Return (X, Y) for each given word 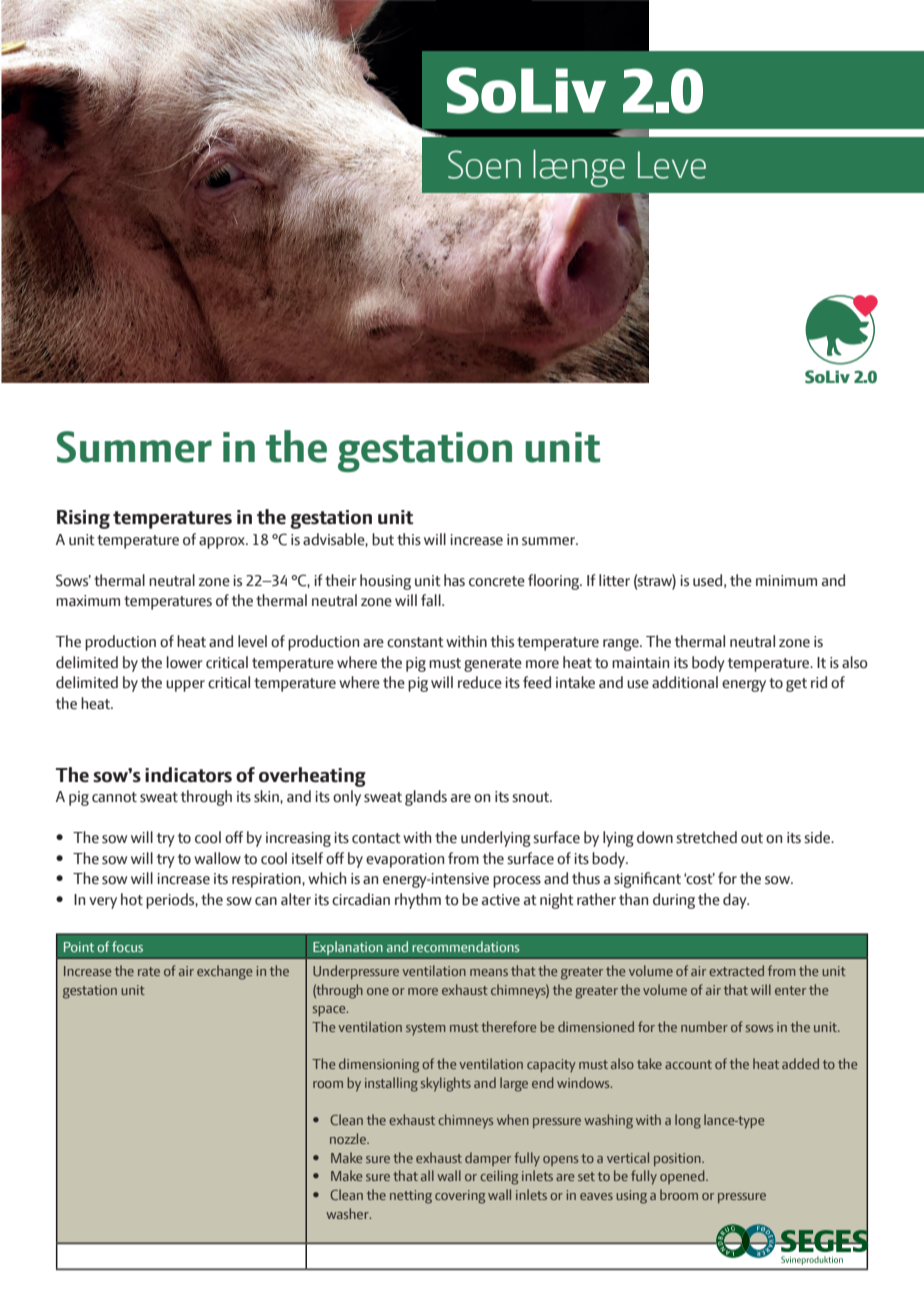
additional (685, 682)
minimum (786, 580)
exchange (224, 972)
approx (223, 543)
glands (426, 798)
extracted (736, 970)
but (383, 539)
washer (348, 1213)
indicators (188, 775)
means (489, 972)
